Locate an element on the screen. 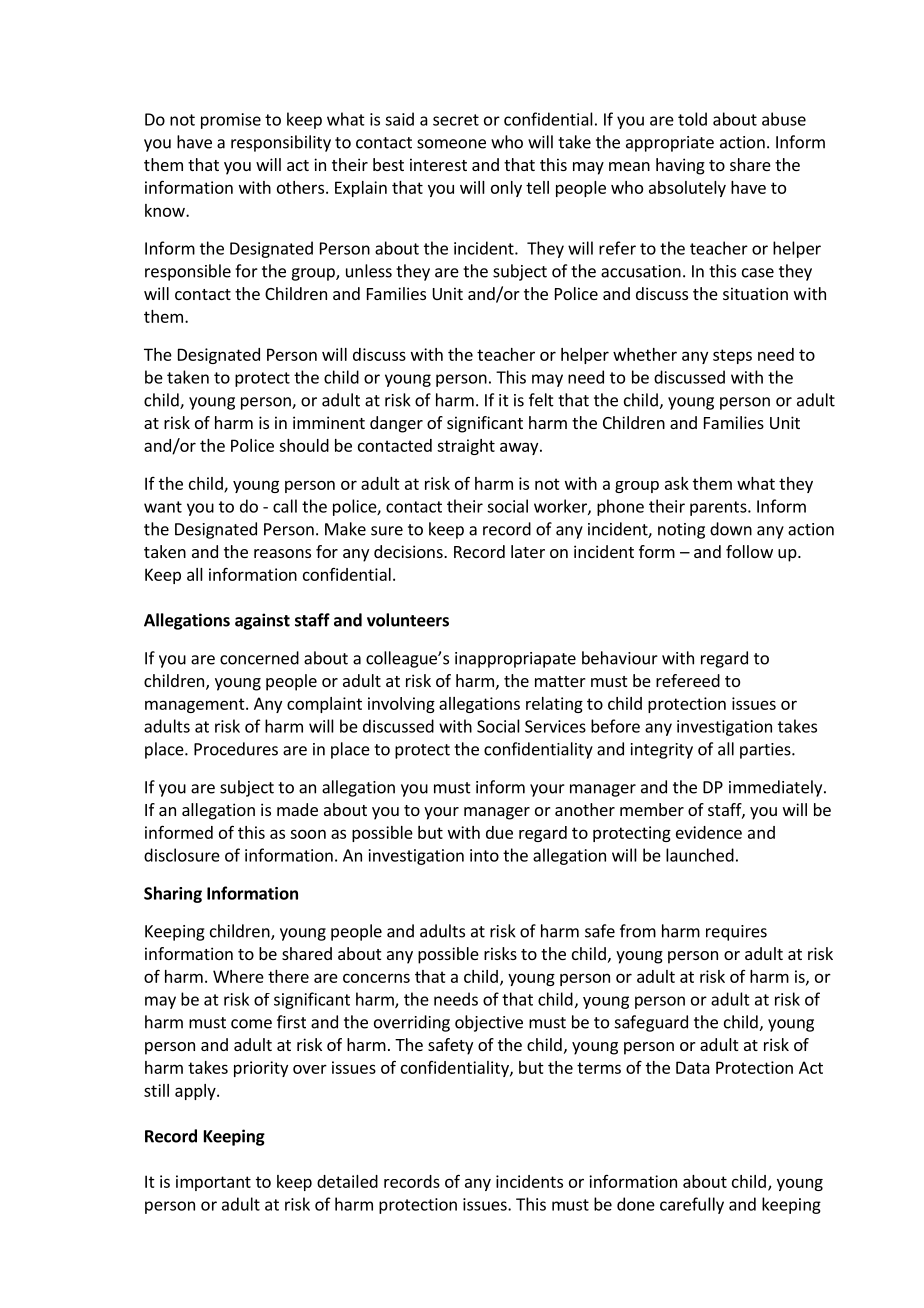 This screenshot has height=1308, width=924. important is located at coordinates (213, 1183).
